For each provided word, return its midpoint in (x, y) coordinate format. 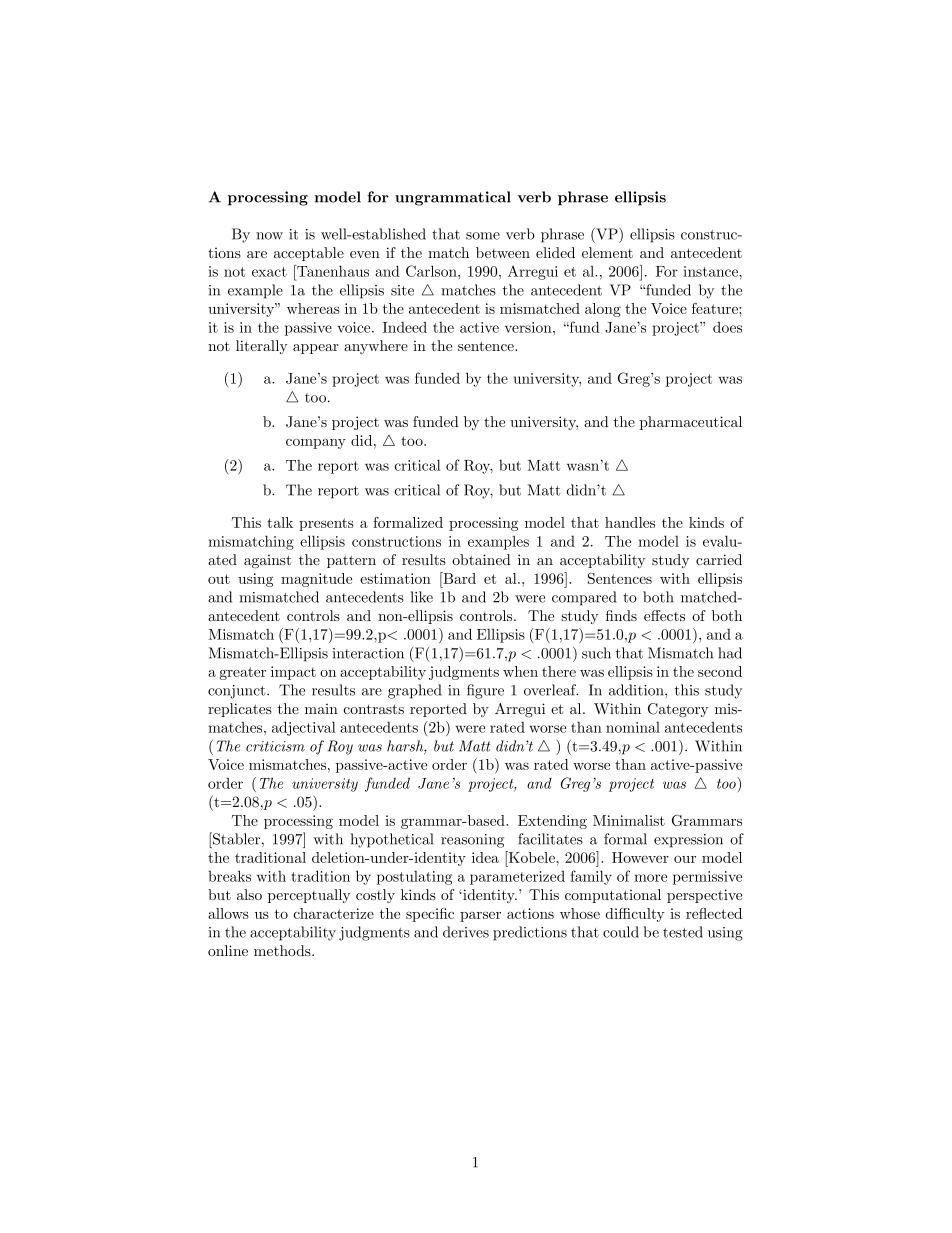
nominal (633, 727)
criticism (275, 746)
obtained (481, 559)
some (483, 236)
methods (283, 950)
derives (466, 932)
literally (261, 347)
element (607, 252)
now (269, 236)
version (529, 327)
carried (719, 559)
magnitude (316, 580)
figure (485, 691)
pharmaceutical (691, 423)
